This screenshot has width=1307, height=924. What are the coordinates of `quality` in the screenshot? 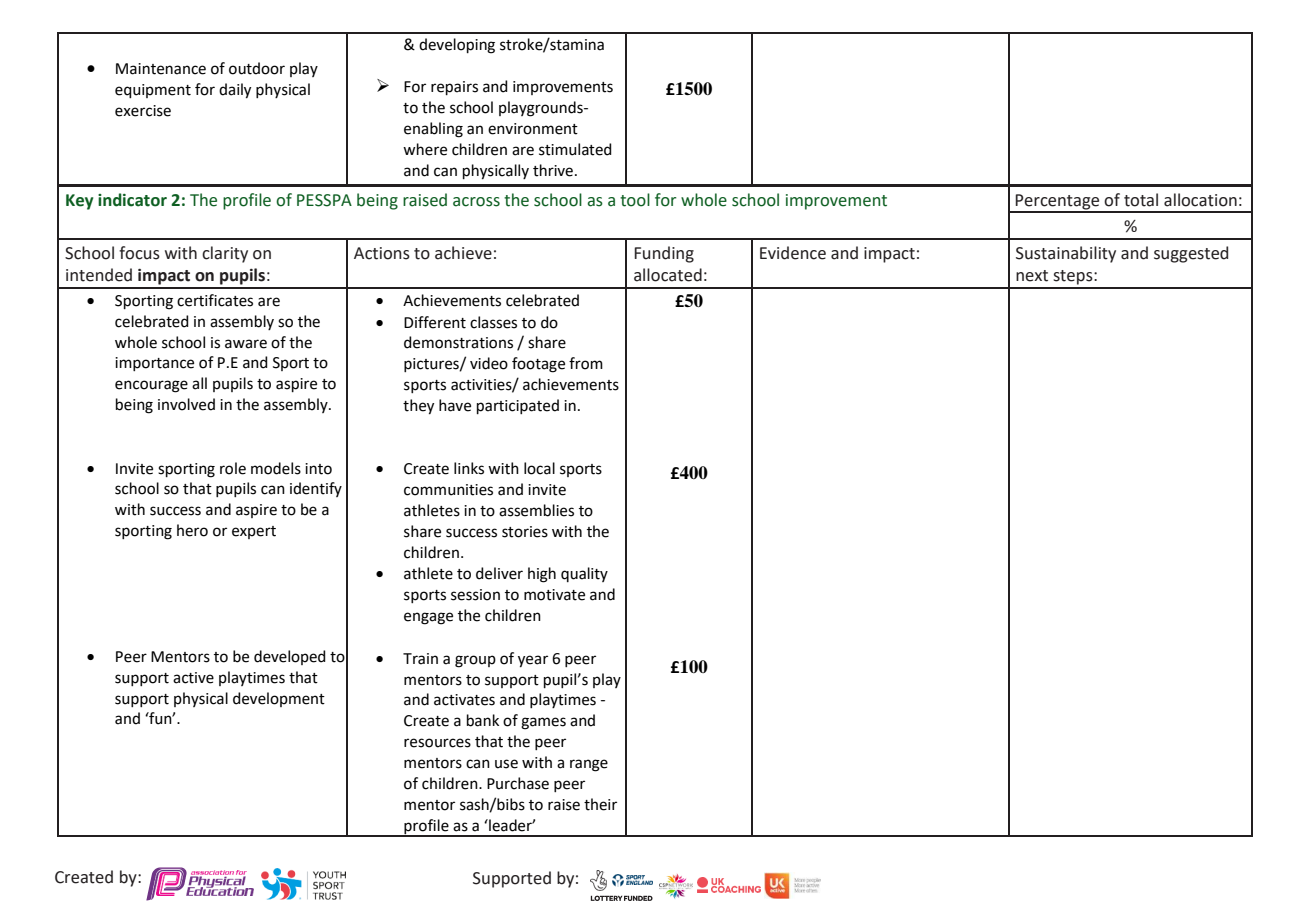 It's located at (584, 574).
